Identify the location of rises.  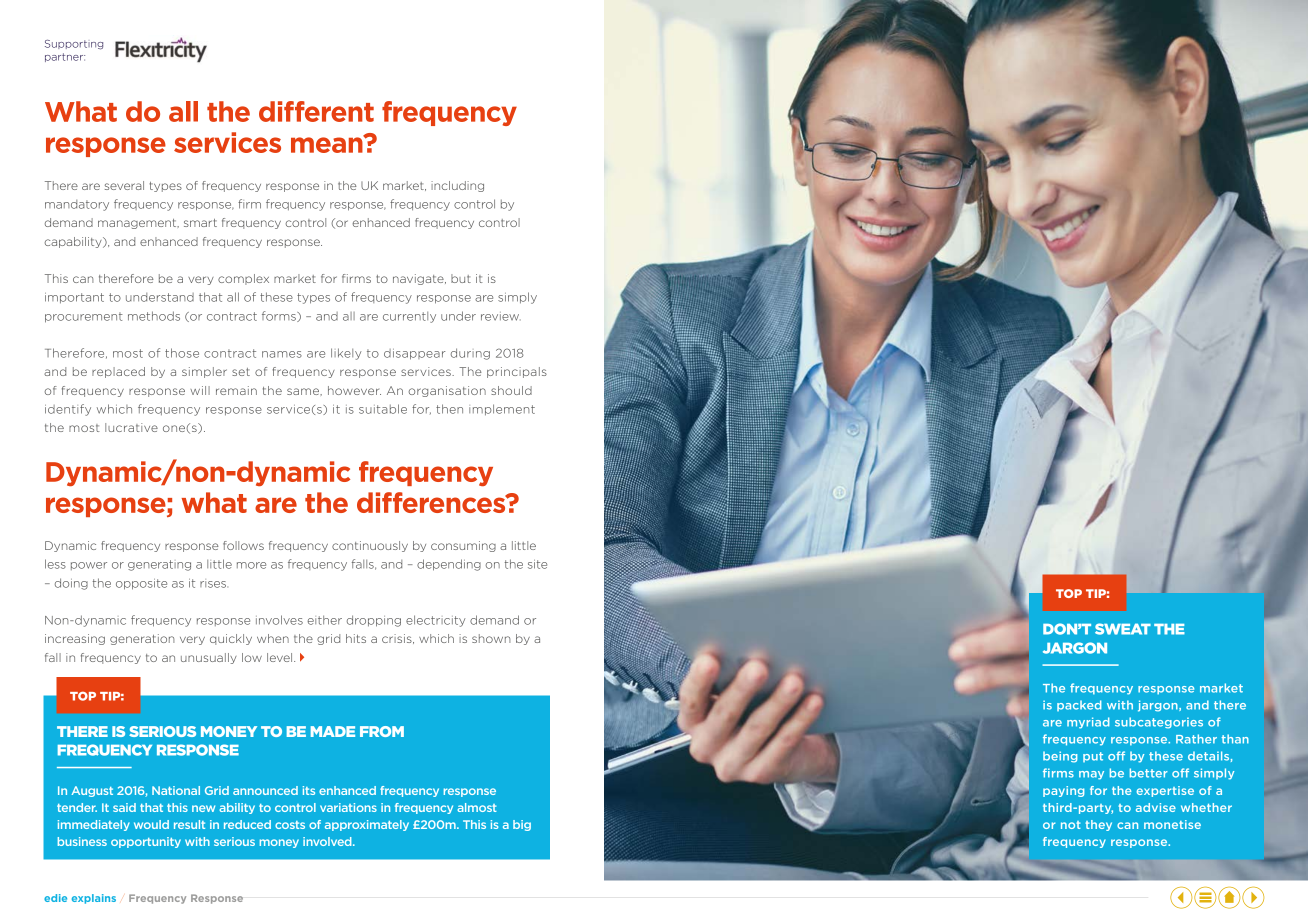
(214, 584).
